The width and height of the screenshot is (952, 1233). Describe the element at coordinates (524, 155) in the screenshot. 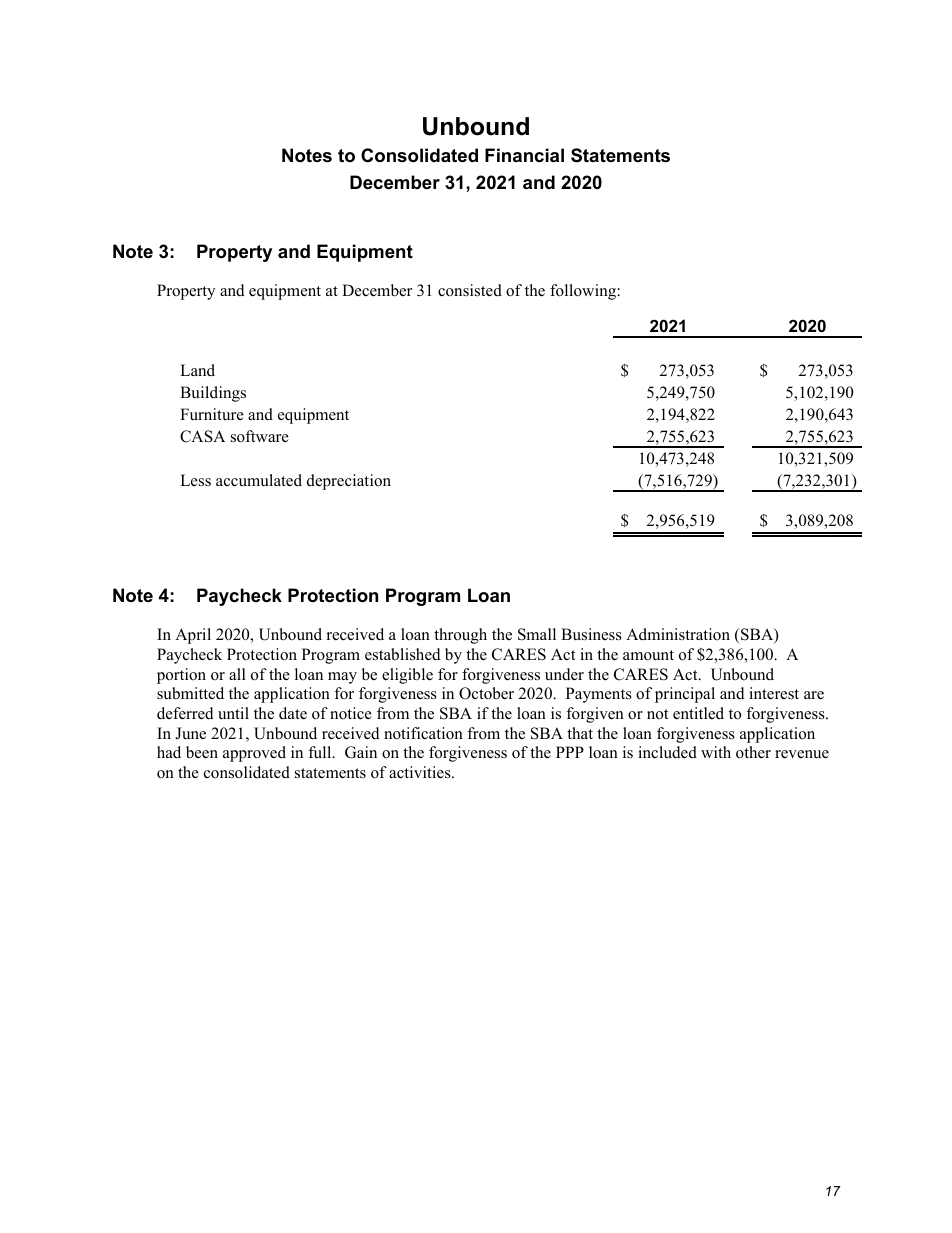

I see `Financial` at that location.
